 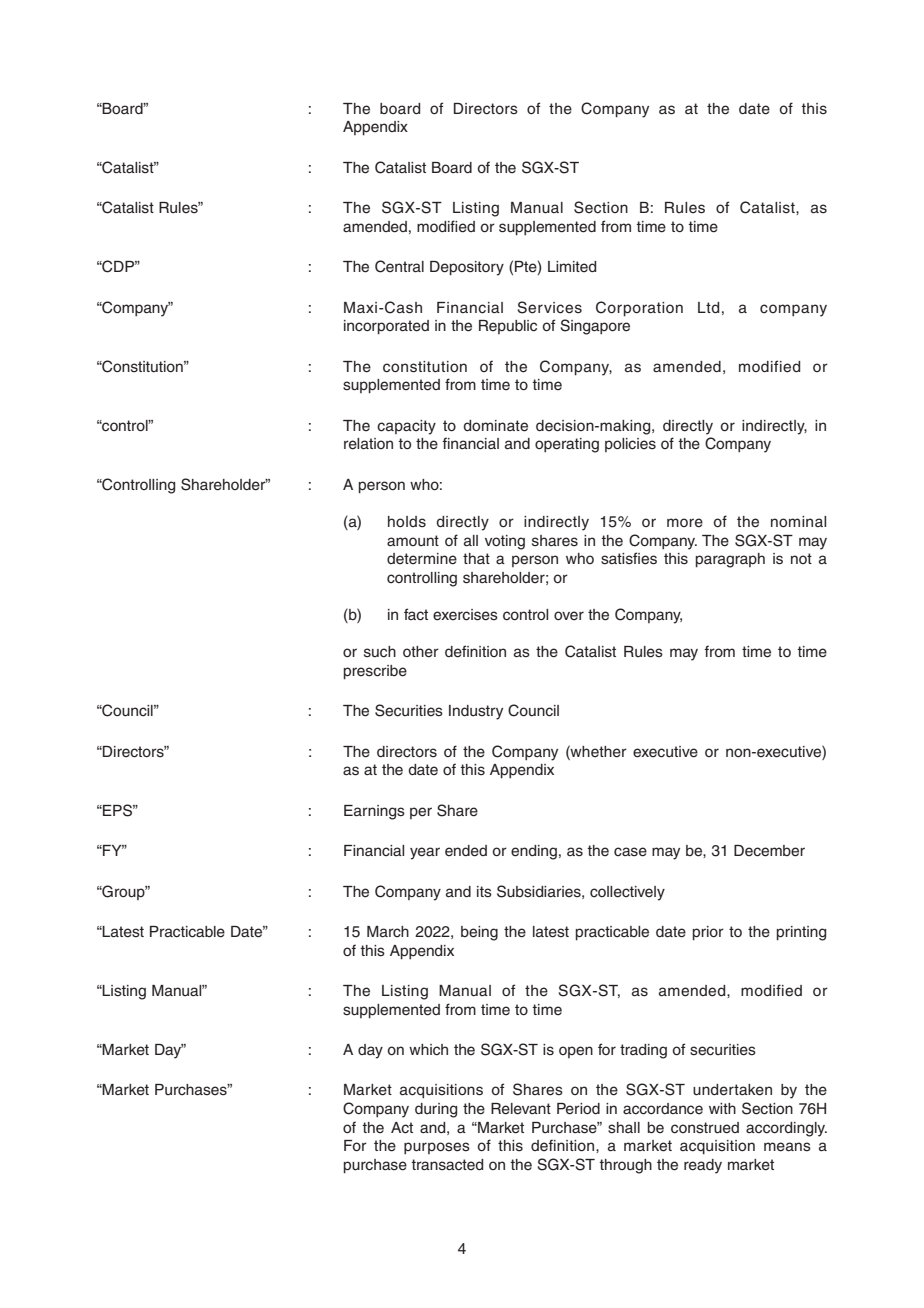 I want to click on Central, so click(x=399, y=266).
